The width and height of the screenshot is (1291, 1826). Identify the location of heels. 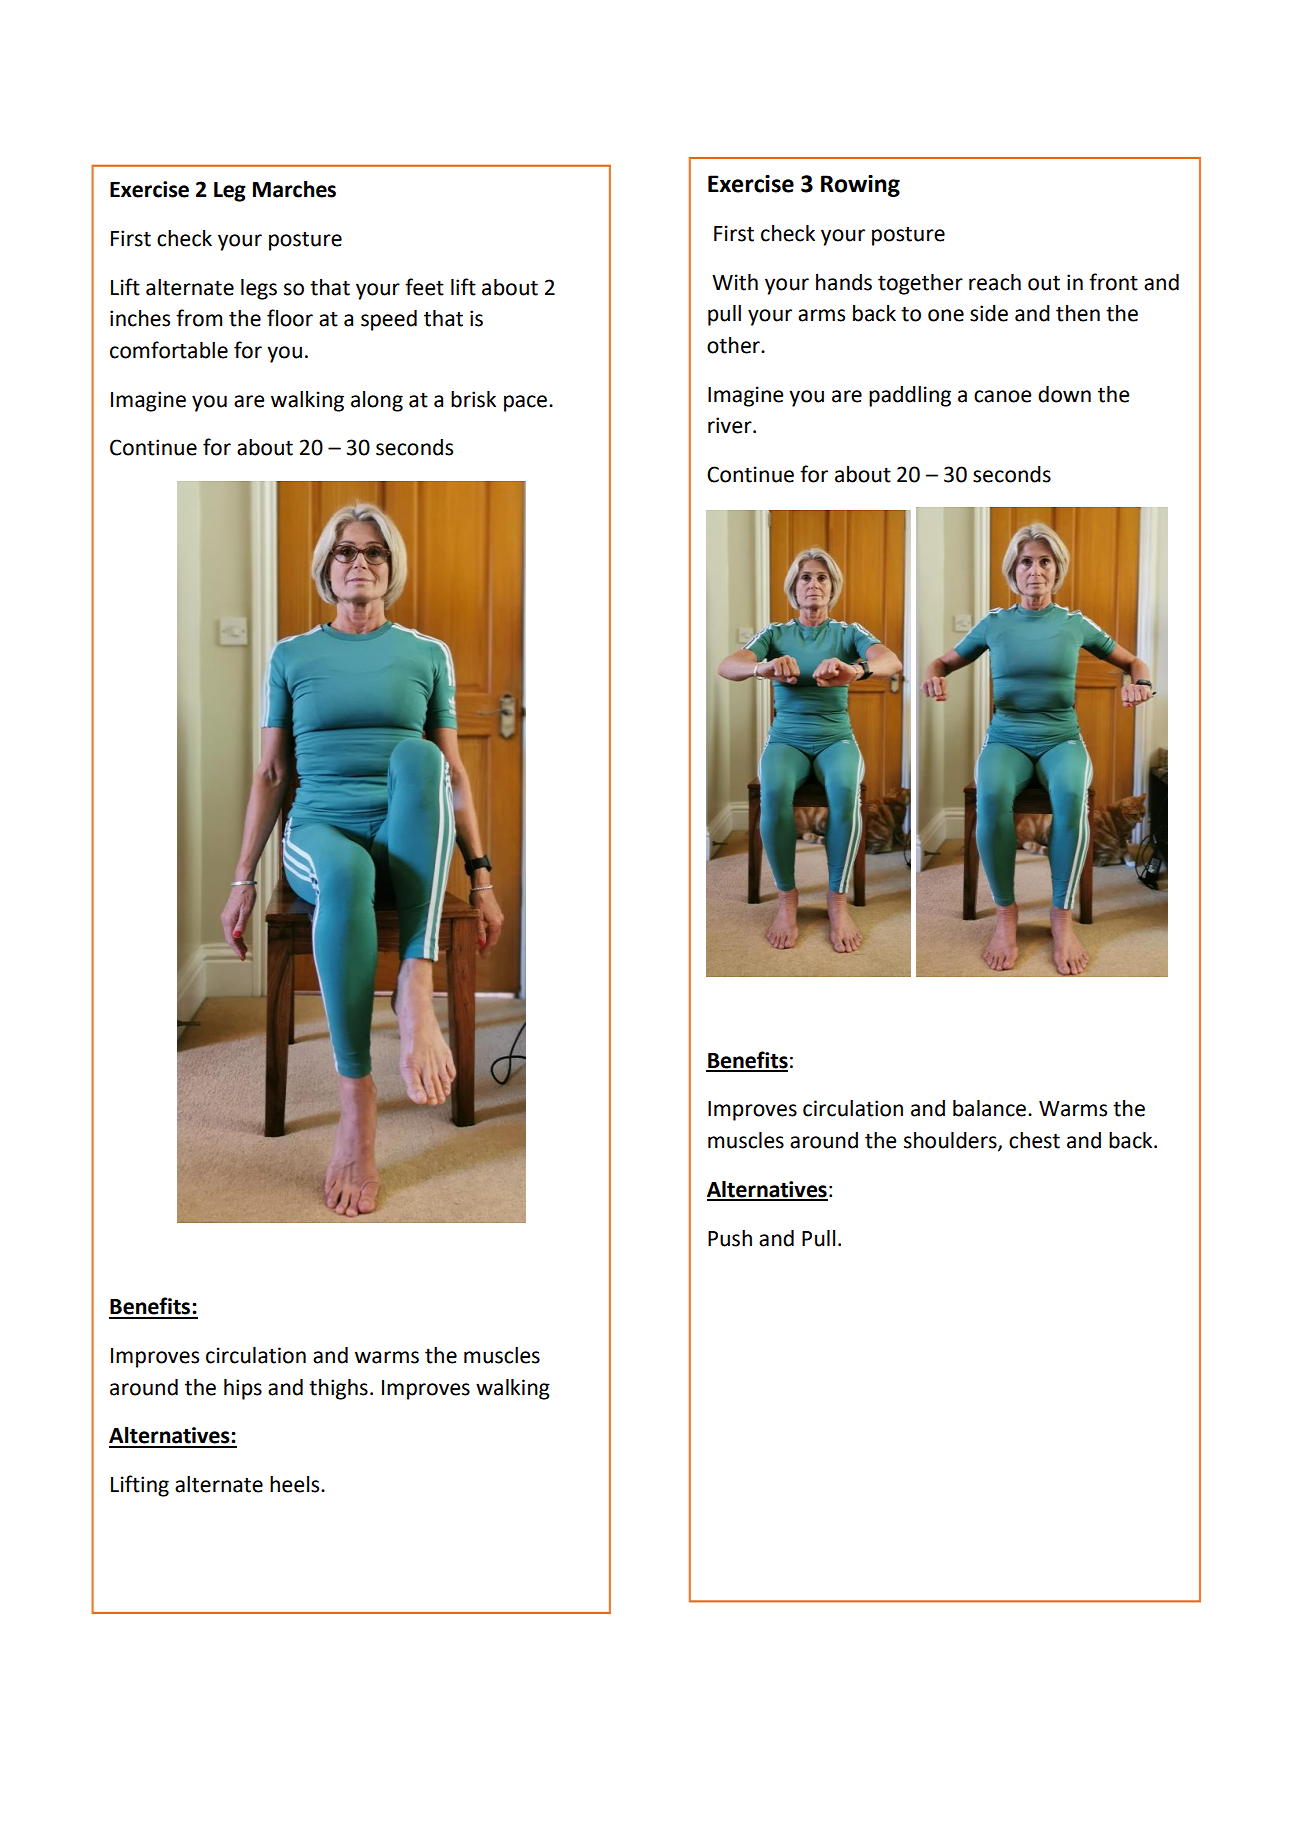
(296, 1484).
